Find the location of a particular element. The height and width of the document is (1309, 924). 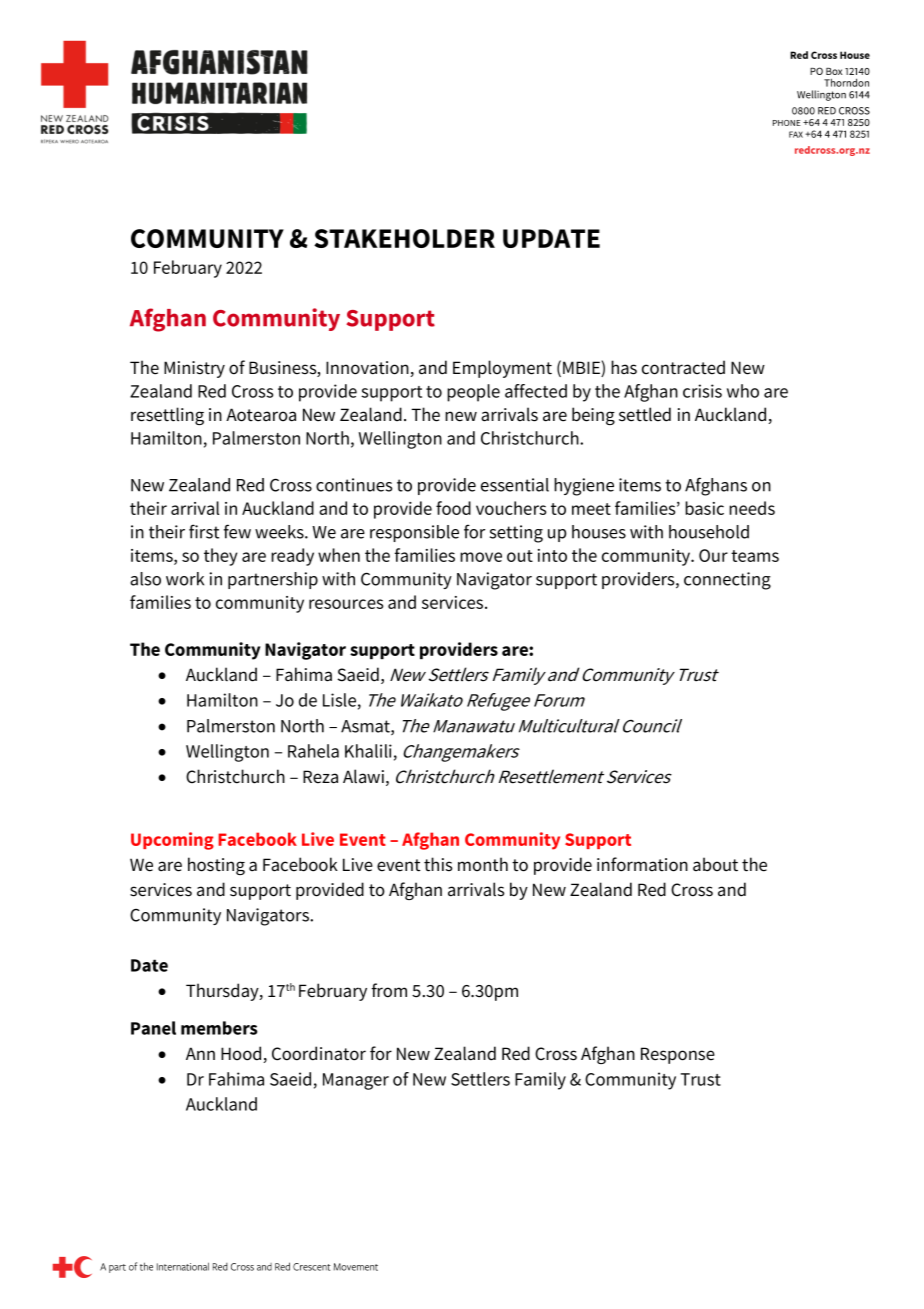

STAKEHOLDER is located at coordinates (404, 238).
